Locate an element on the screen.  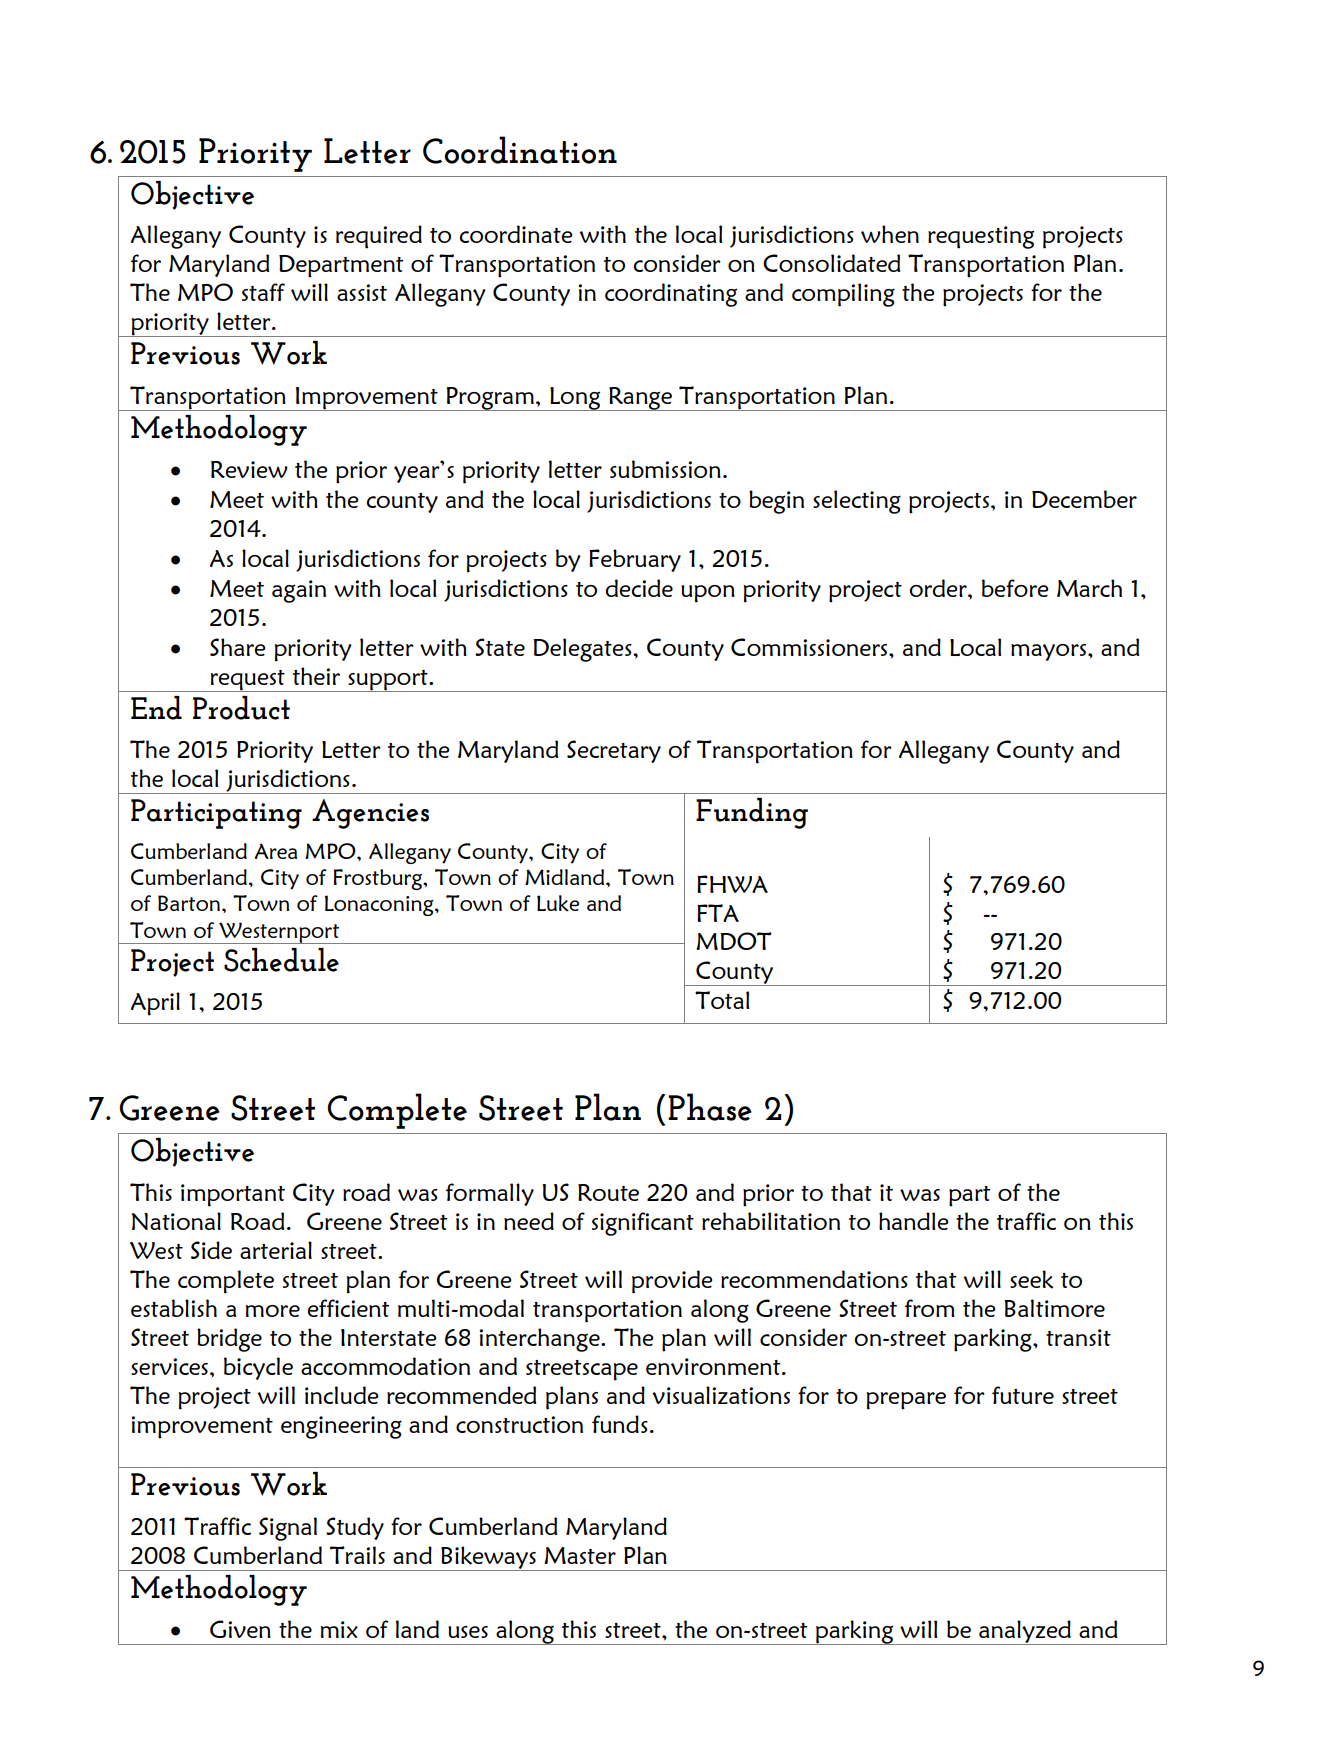
Luke is located at coordinates (558, 903).
